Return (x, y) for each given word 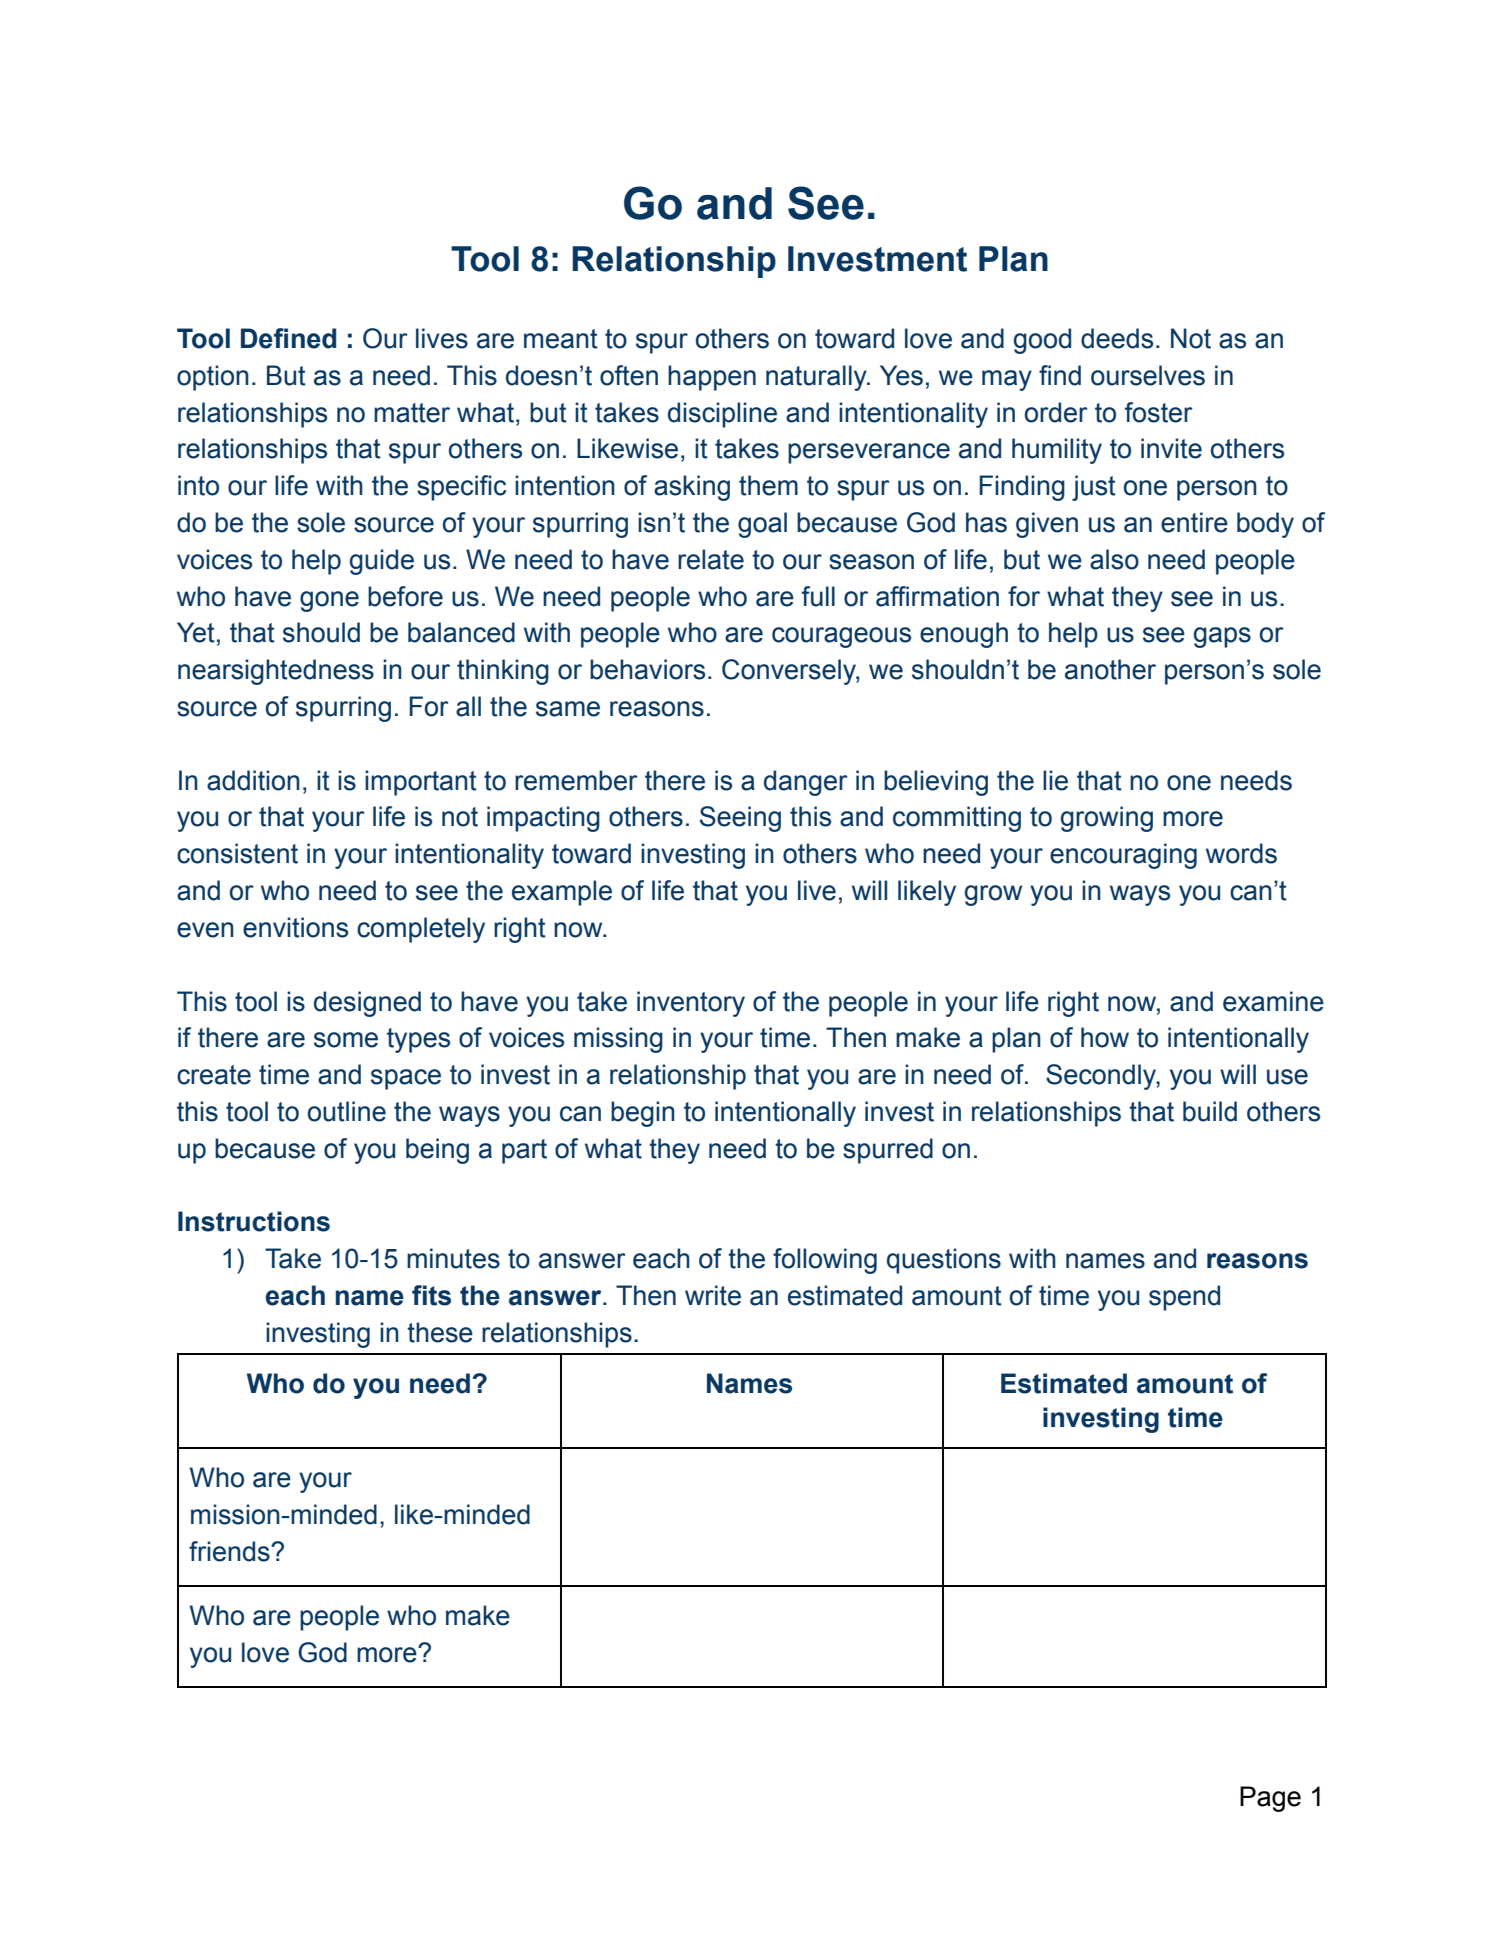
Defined (288, 338)
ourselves (1148, 375)
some (346, 1040)
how (1105, 1037)
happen (712, 378)
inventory (691, 1004)
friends (230, 1551)
